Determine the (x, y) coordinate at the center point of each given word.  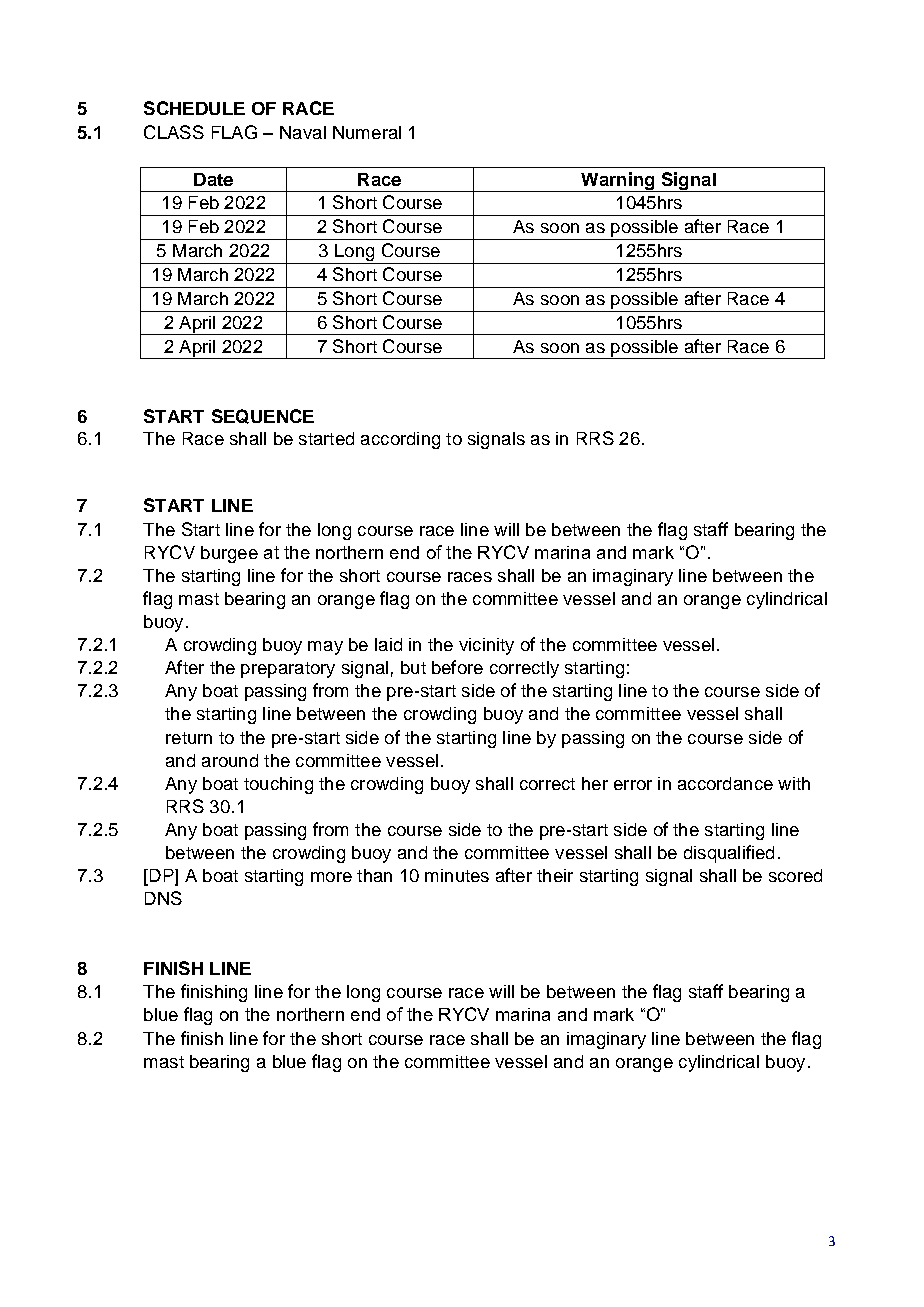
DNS (163, 898)
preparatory (288, 670)
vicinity (486, 646)
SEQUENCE (263, 416)
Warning (618, 182)
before (457, 667)
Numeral (367, 132)
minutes (457, 875)
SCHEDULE (194, 108)
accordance (725, 783)
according (400, 440)
